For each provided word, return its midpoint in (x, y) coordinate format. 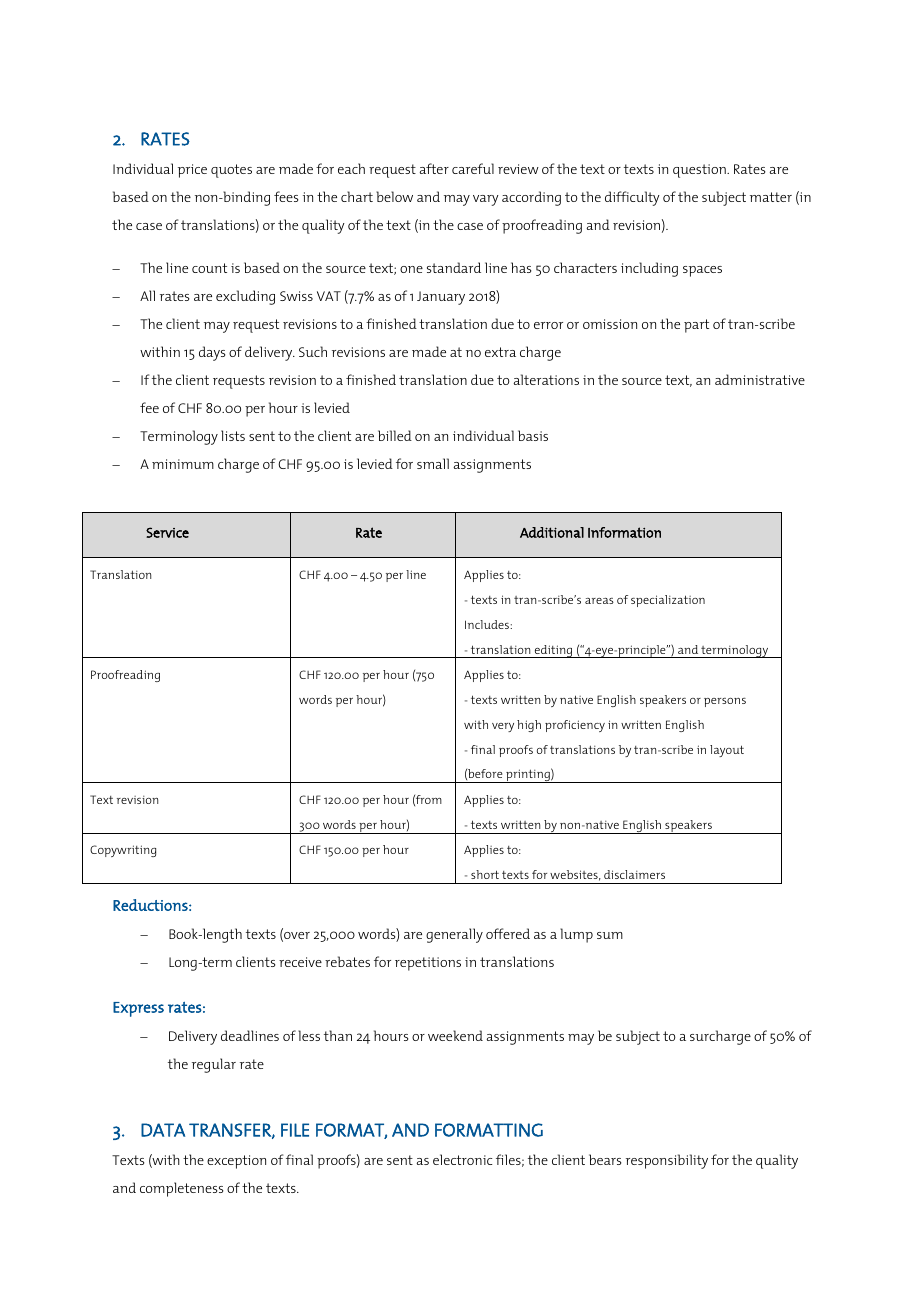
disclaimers (634, 874)
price (192, 171)
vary (486, 200)
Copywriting (123, 851)
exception (236, 1162)
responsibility (667, 1161)
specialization (668, 601)
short (485, 874)
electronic (462, 1159)
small (433, 463)
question (700, 171)
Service (167, 532)
